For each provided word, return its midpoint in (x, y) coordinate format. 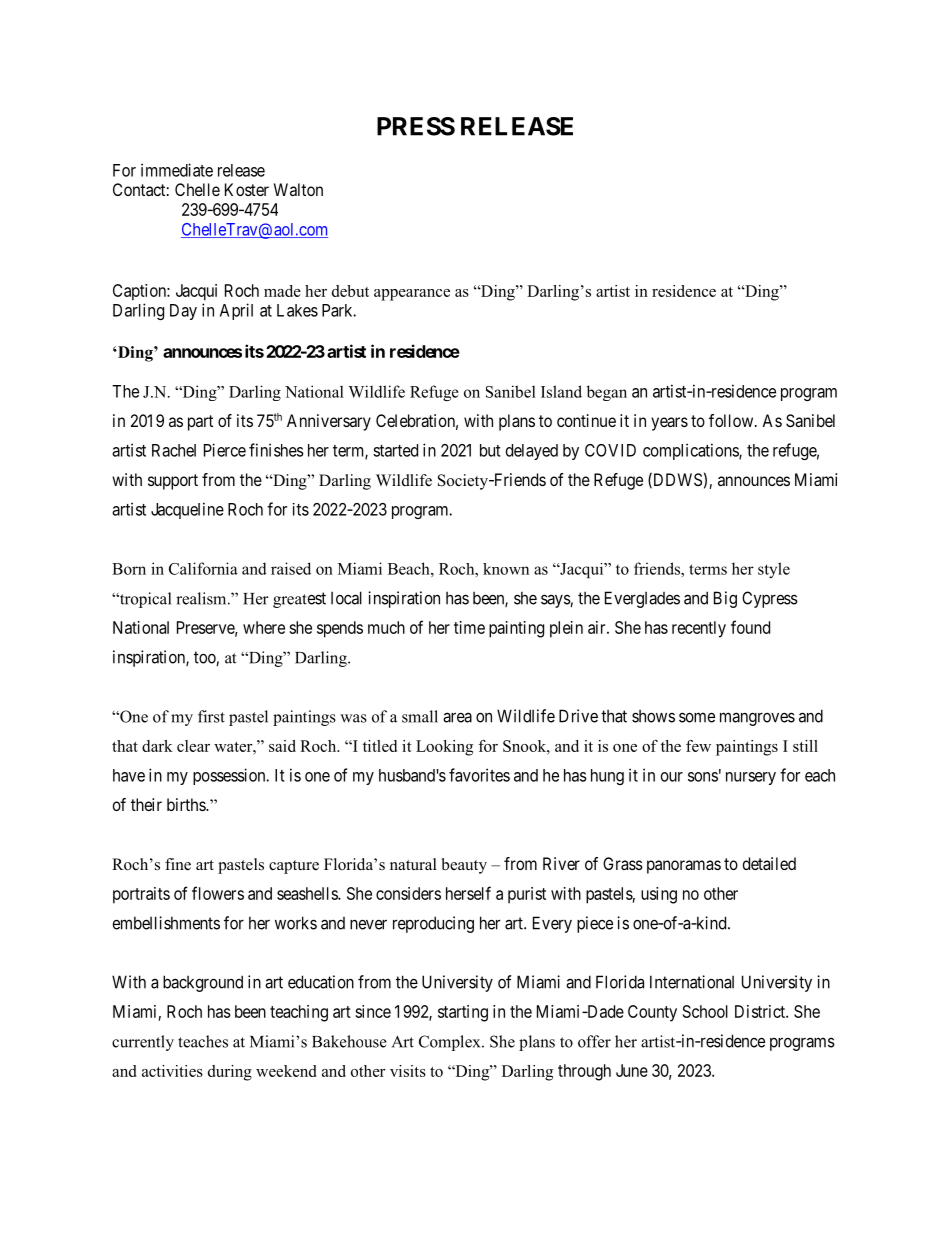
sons (703, 777)
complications (691, 451)
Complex (451, 1043)
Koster (247, 189)
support (173, 482)
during (230, 1073)
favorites (479, 775)
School (705, 1011)
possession (230, 776)
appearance (412, 295)
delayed (532, 452)
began (607, 393)
